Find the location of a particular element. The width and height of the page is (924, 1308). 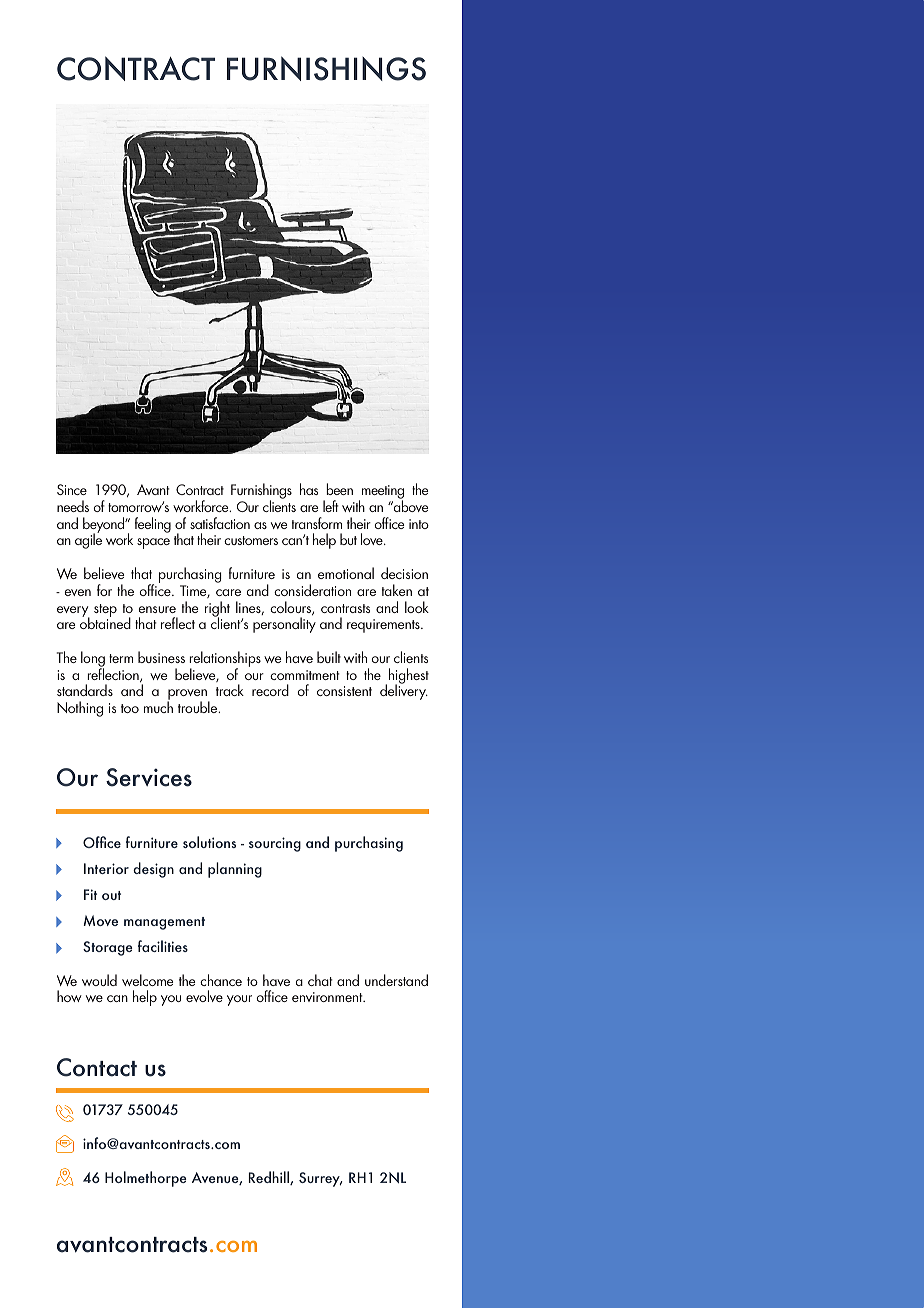

environment is located at coordinates (328, 997).
